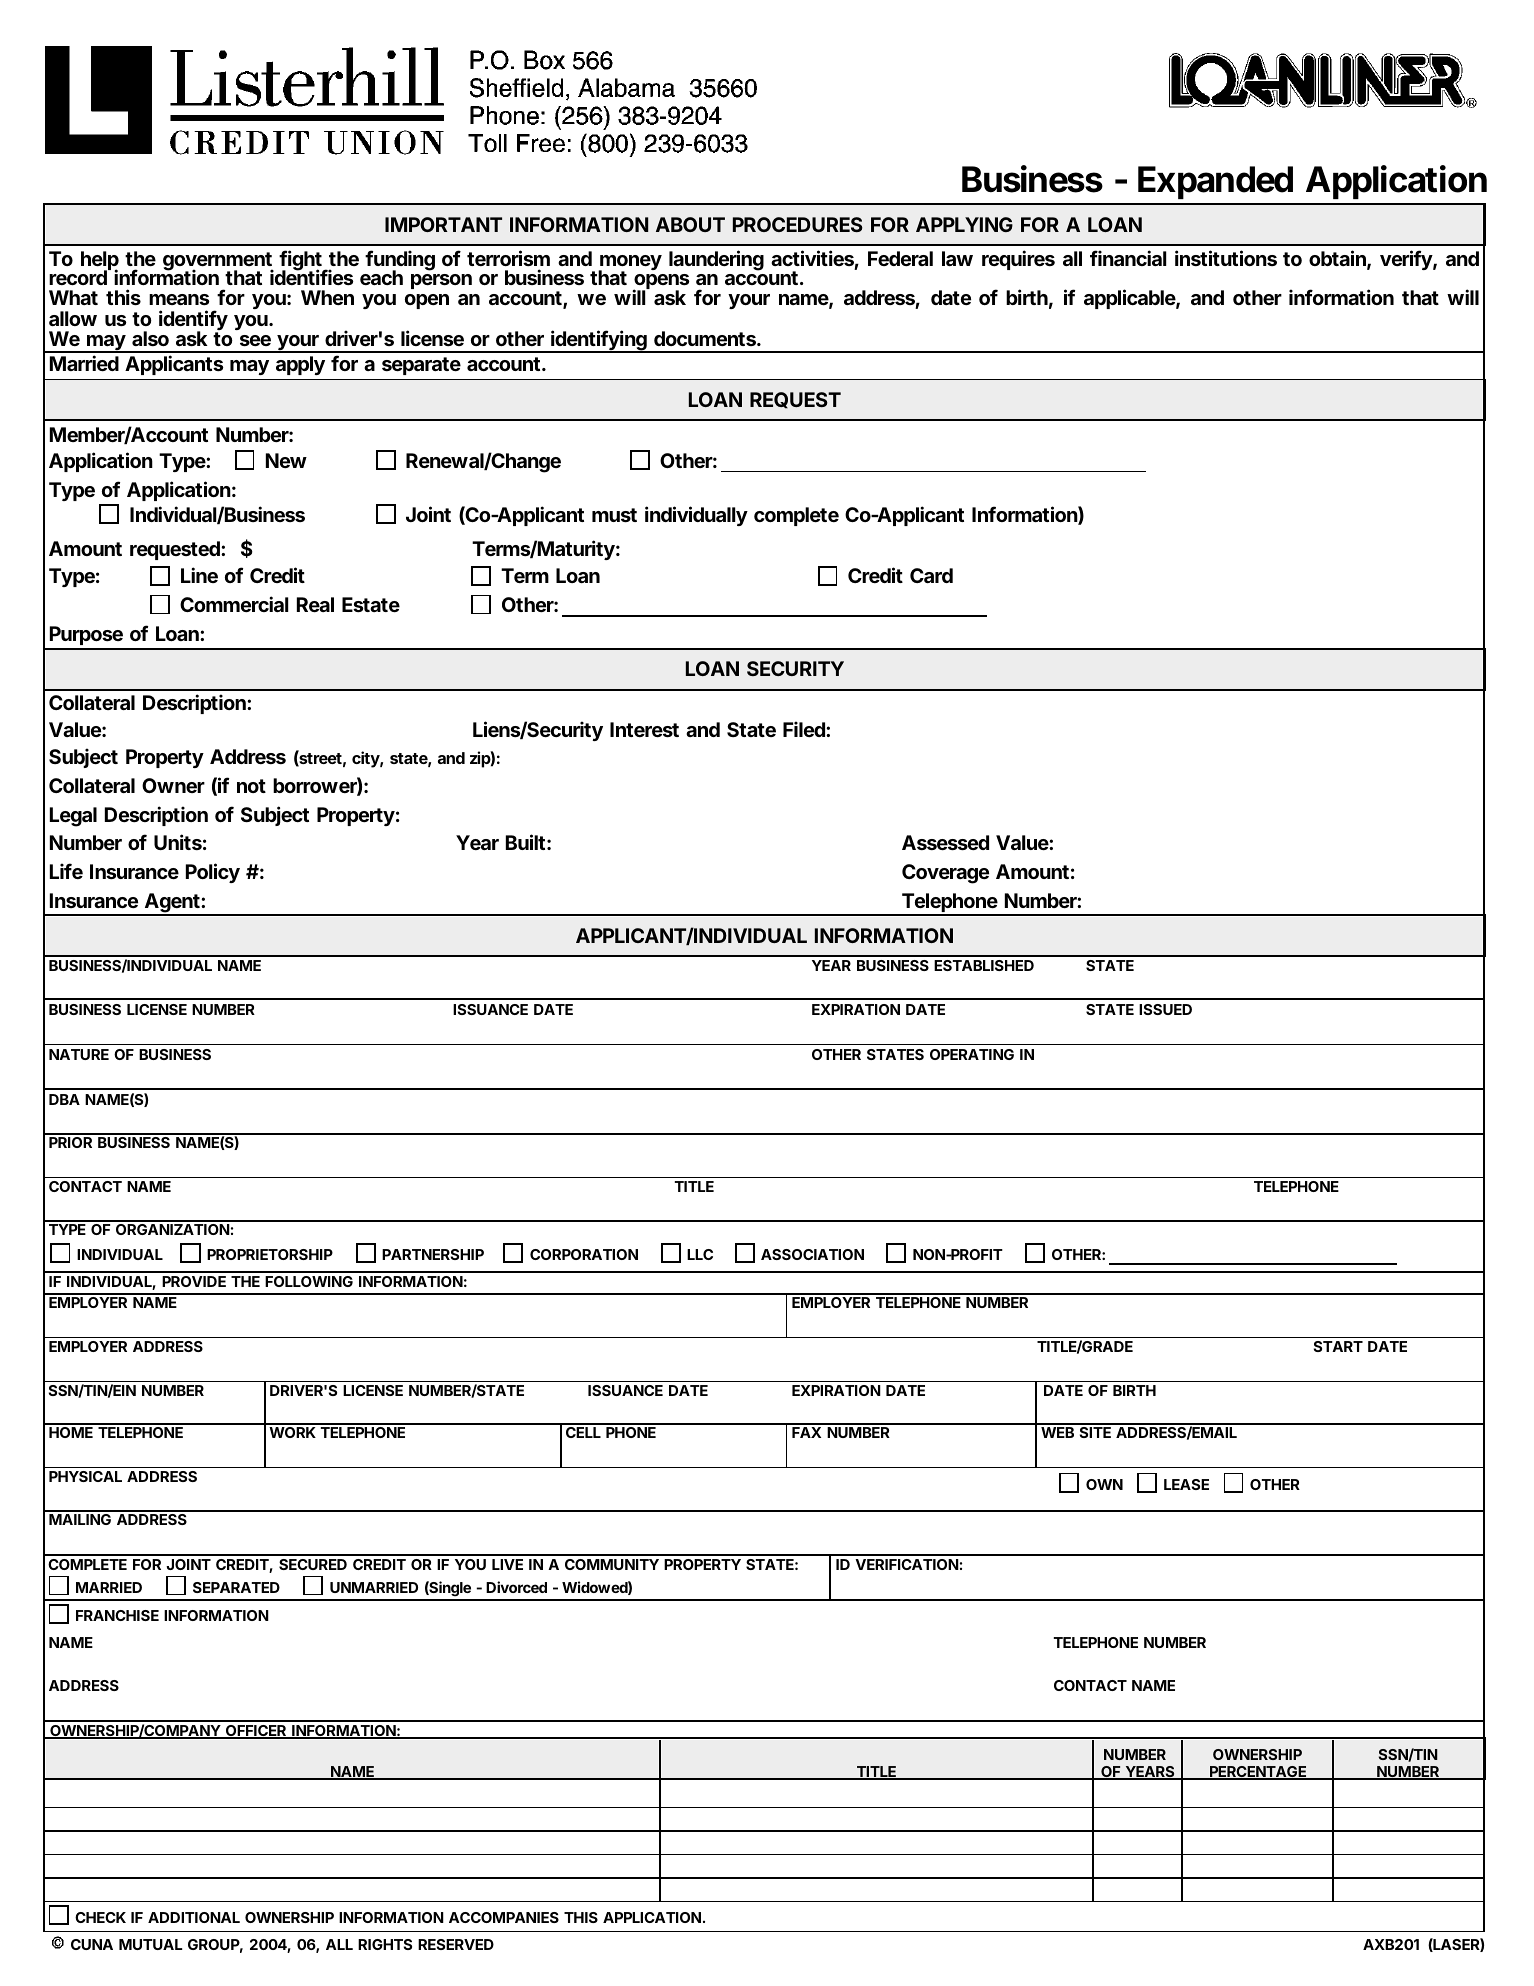 The image size is (1534, 1986). What do you see at coordinates (218, 262) in the screenshot?
I see `government` at bounding box center [218, 262].
